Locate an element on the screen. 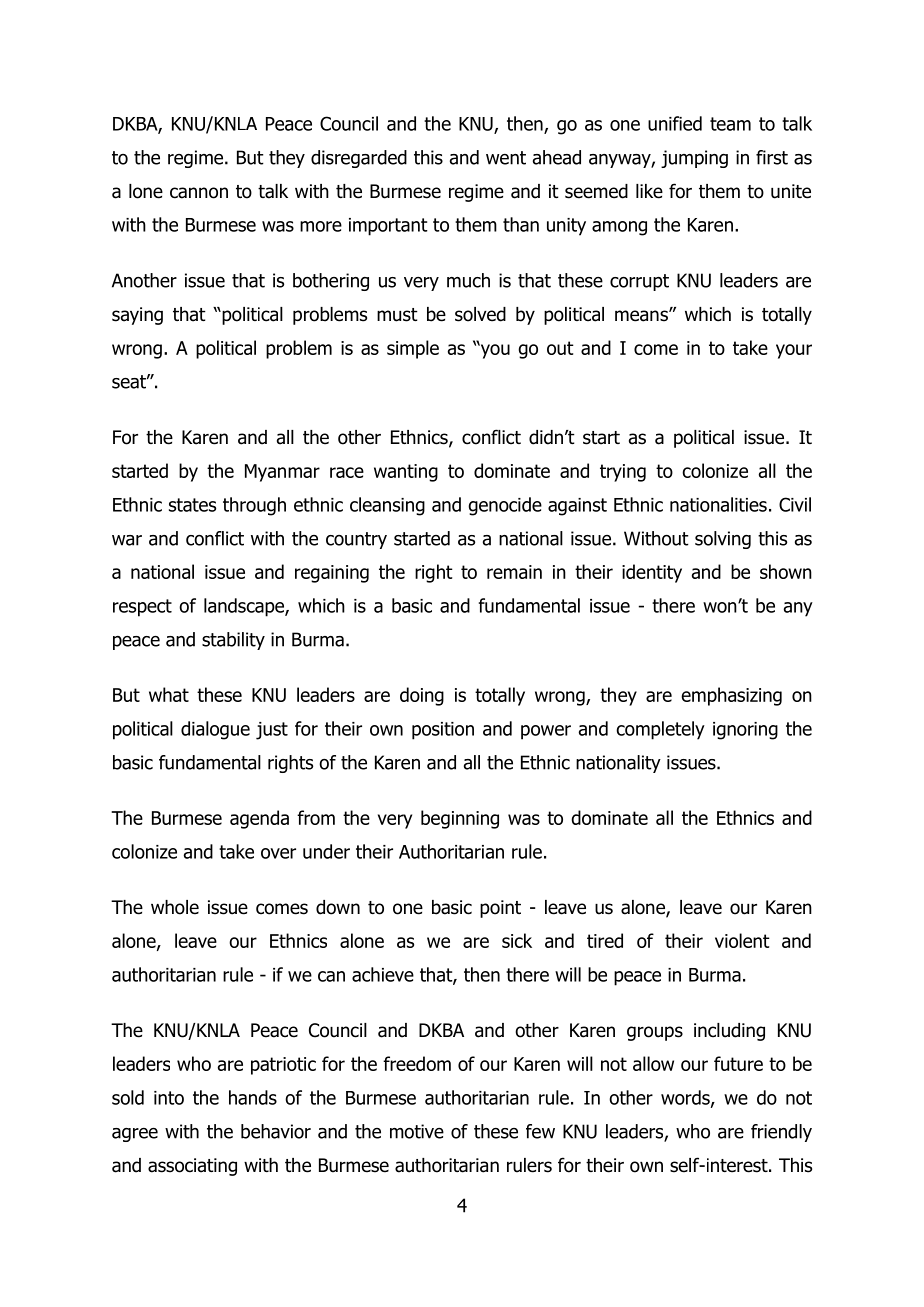 The image size is (924, 1307). cannon is located at coordinates (199, 193).
